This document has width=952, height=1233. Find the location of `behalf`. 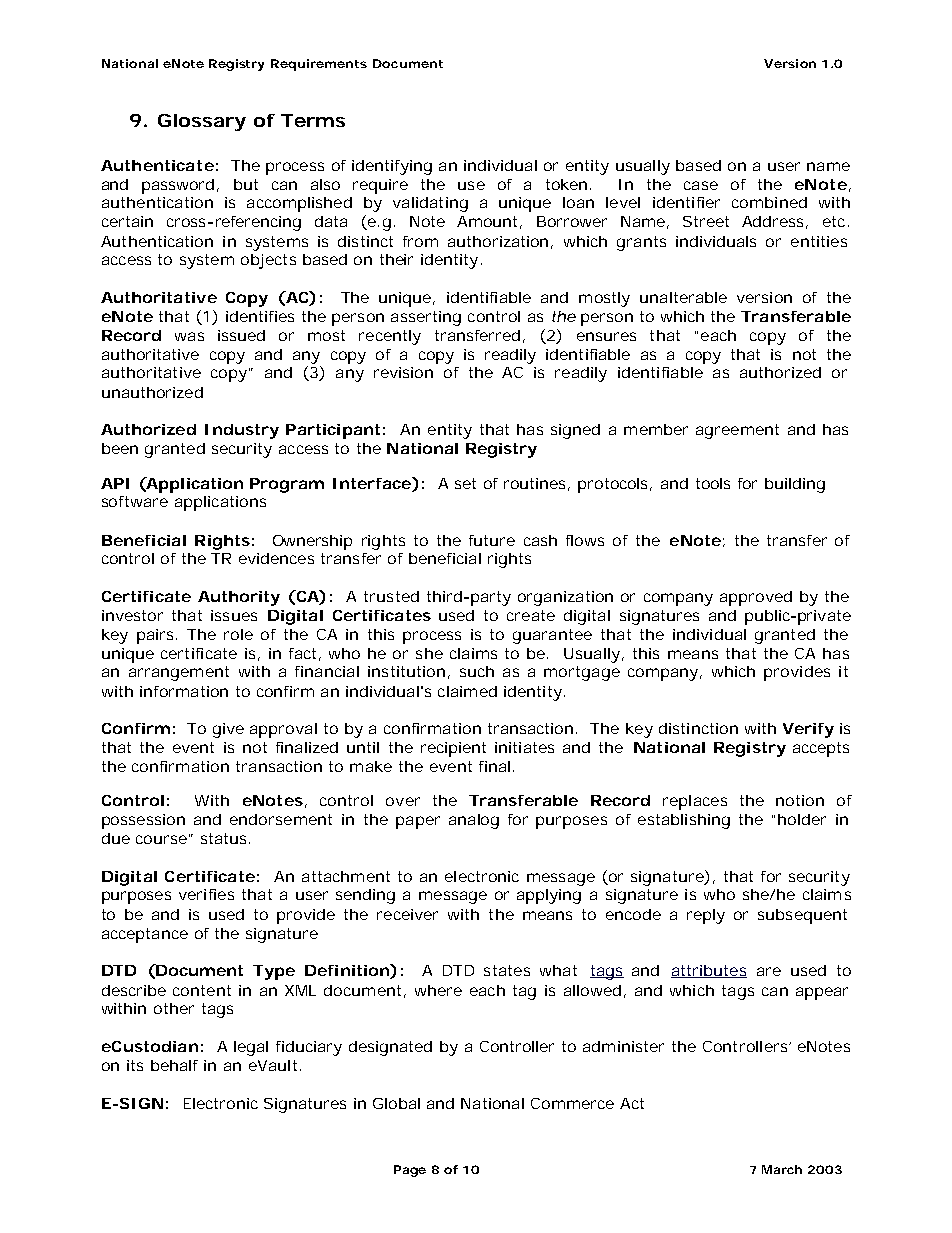

behalf is located at coordinates (174, 1065).
